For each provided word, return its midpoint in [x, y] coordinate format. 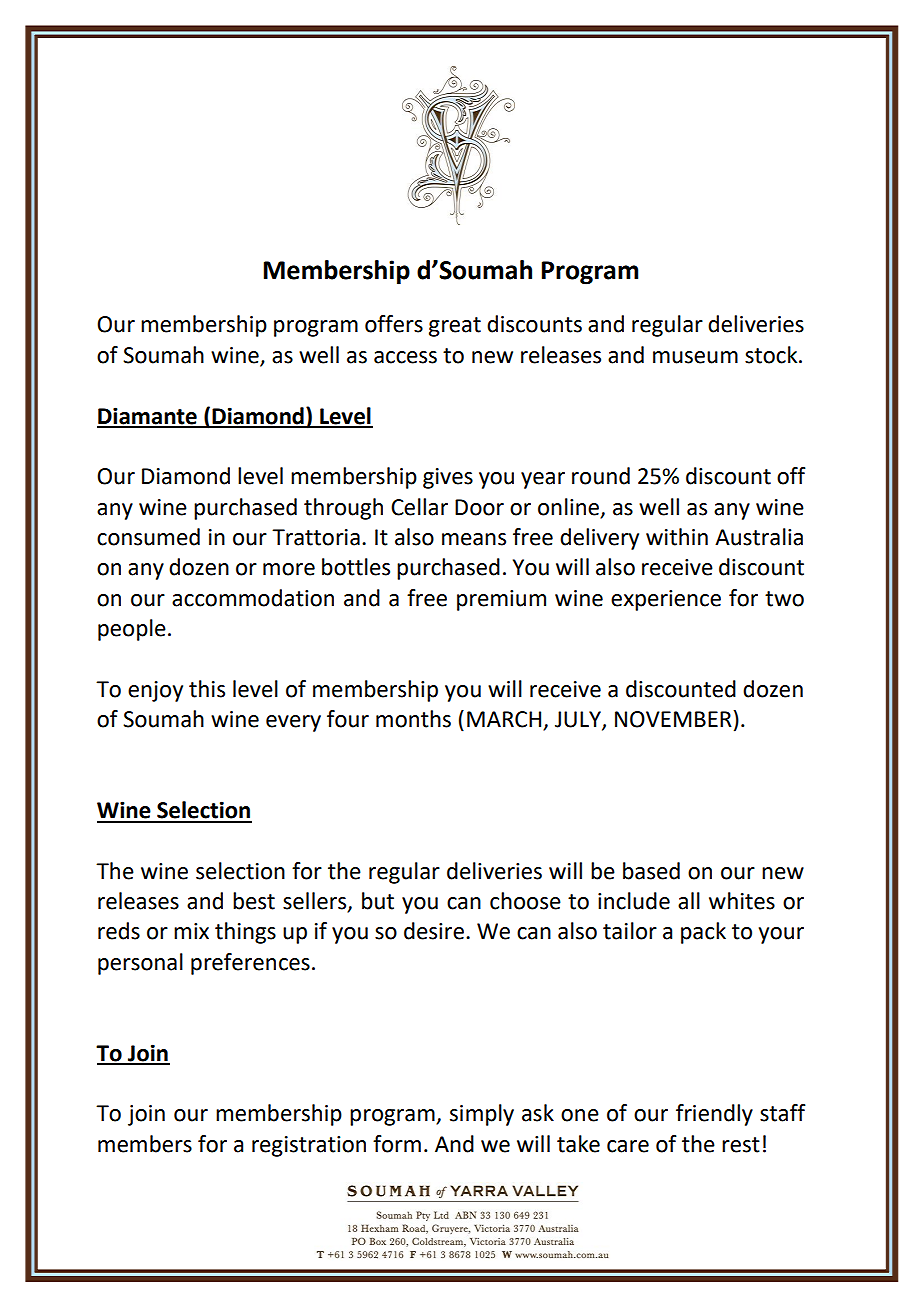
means [474, 539]
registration [309, 1146]
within [677, 537]
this [207, 689]
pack [703, 933]
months [413, 719]
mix [191, 931]
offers [394, 324]
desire [434, 931]
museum [695, 357]
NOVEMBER [673, 719]
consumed [148, 537]
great [455, 327]
